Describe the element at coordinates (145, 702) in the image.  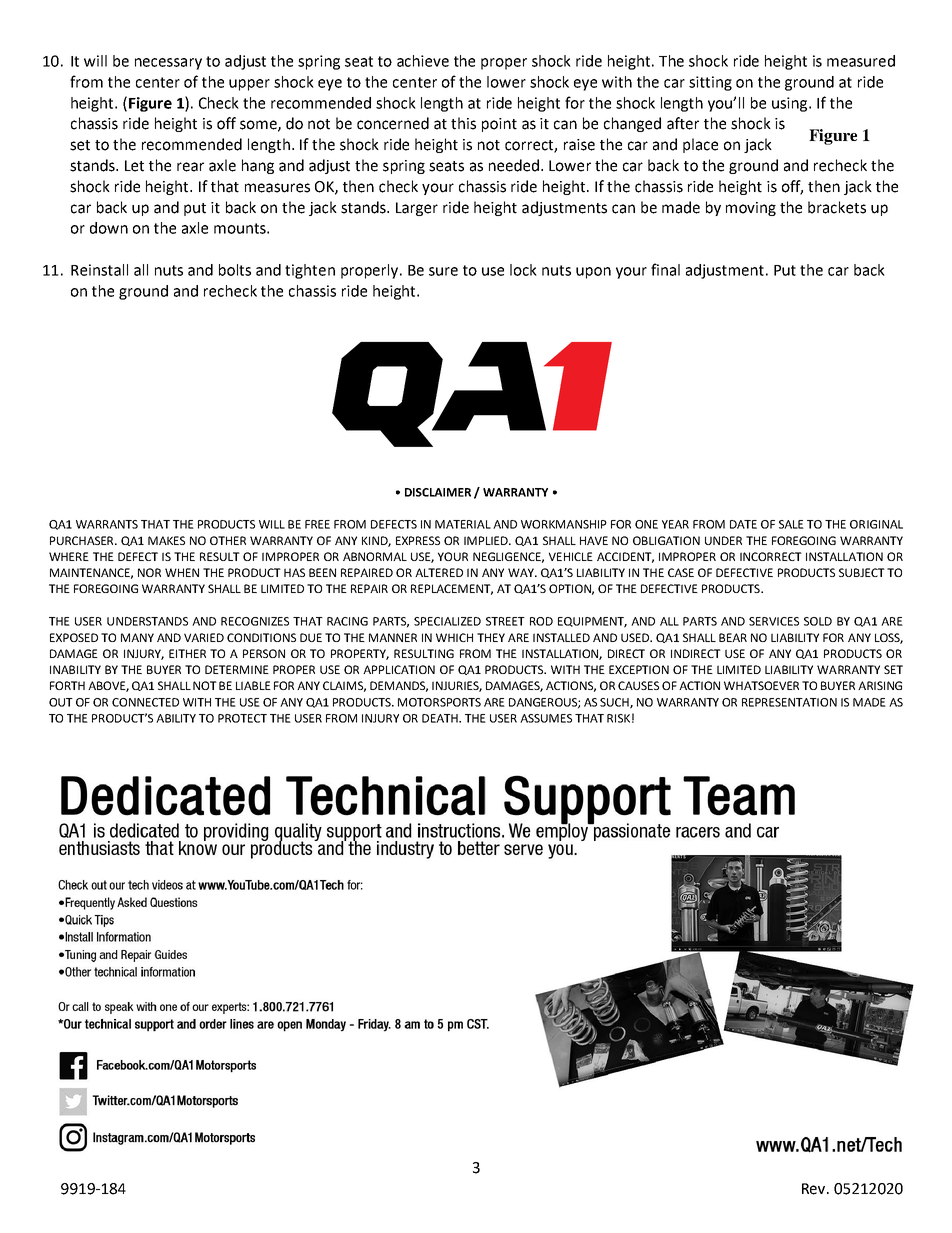
I see `CONNECTED` at that location.
